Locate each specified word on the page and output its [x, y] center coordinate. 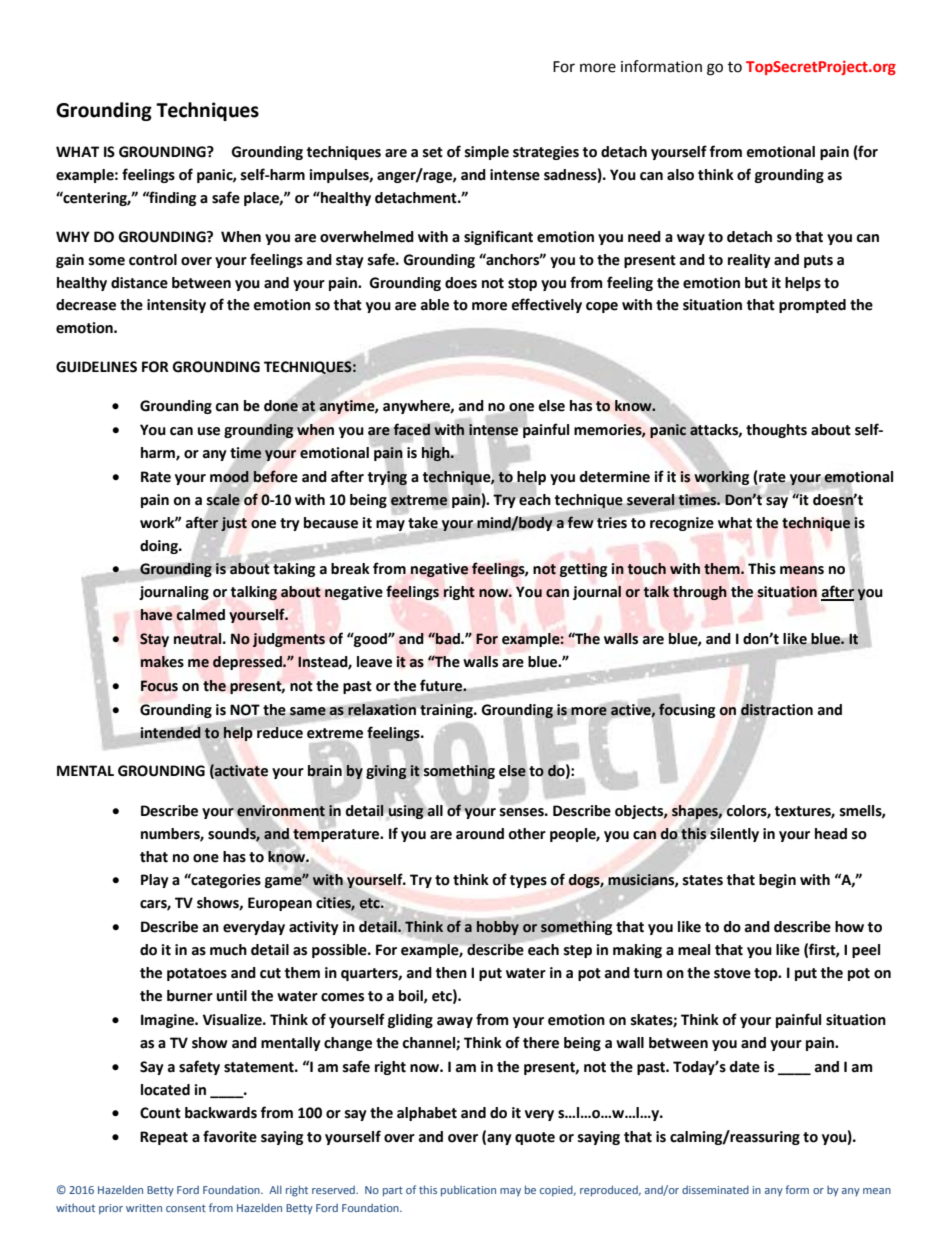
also [680, 175]
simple [487, 153]
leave [374, 662]
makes [162, 662]
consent [186, 1208]
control [153, 260]
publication [468, 1190]
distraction [777, 709]
